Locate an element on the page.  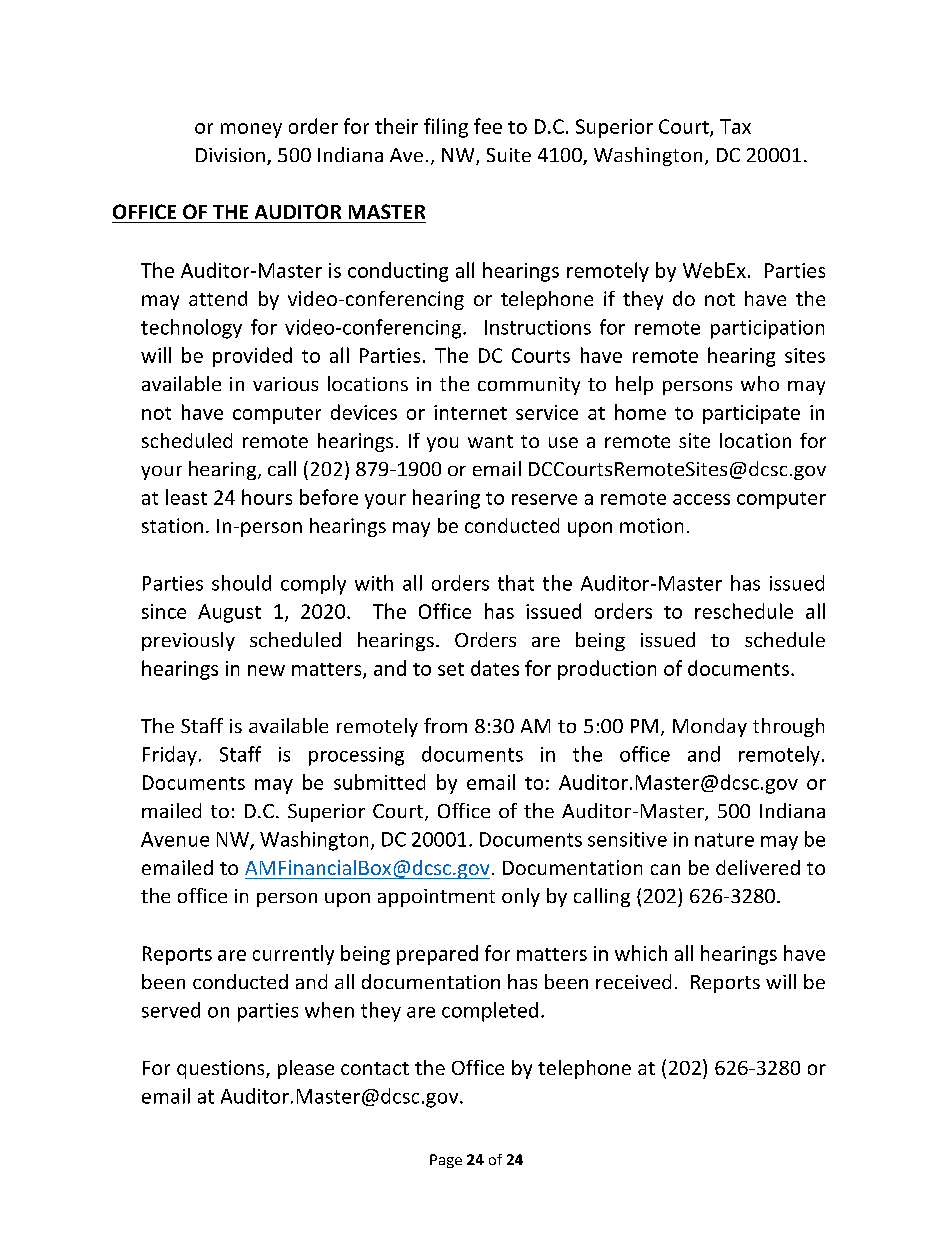
dates is located at coordinates (495, 668).
